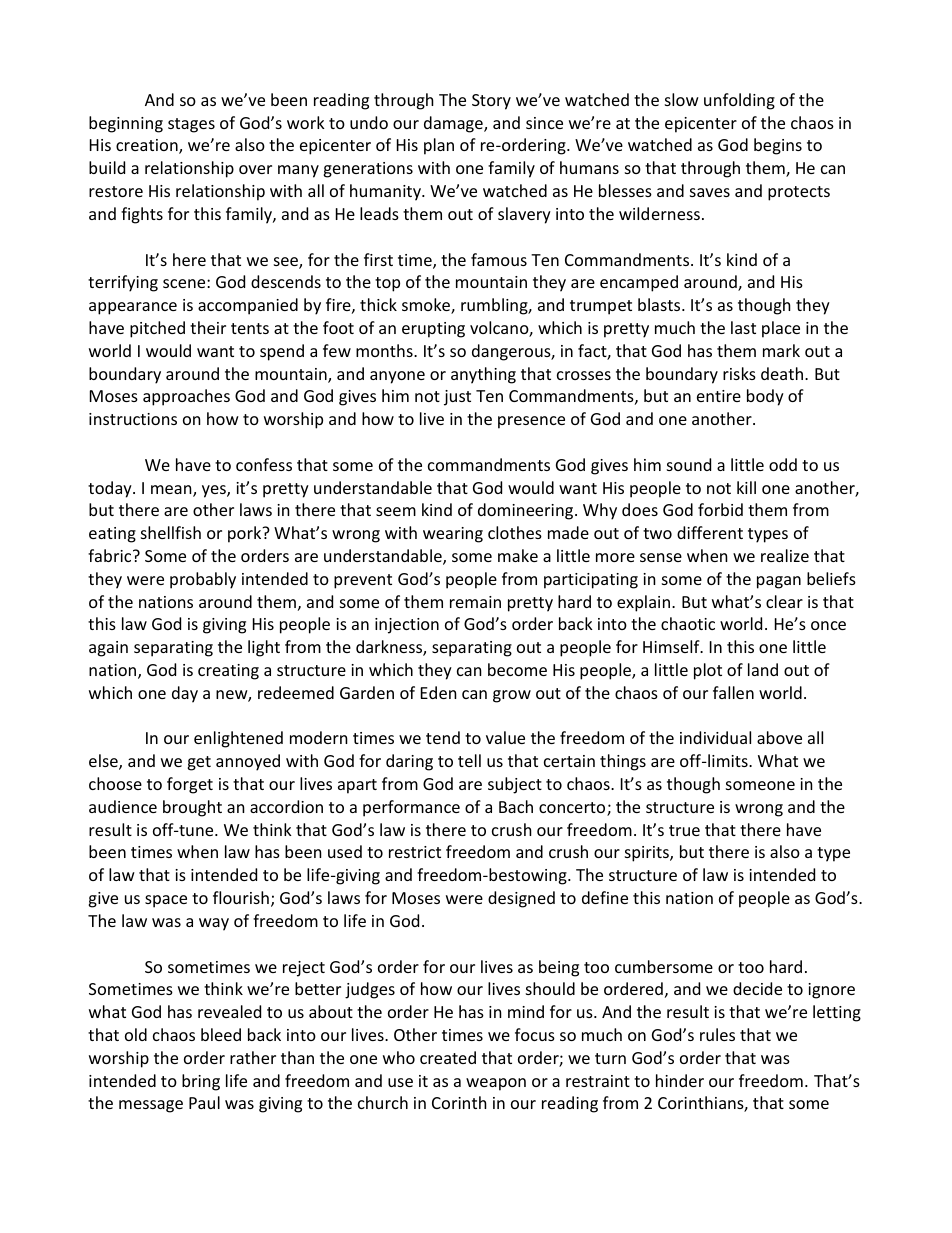  What do you see at coordinates (483, 375) in the screenshot?
I see `anything` at bounding box center [483, 375].
